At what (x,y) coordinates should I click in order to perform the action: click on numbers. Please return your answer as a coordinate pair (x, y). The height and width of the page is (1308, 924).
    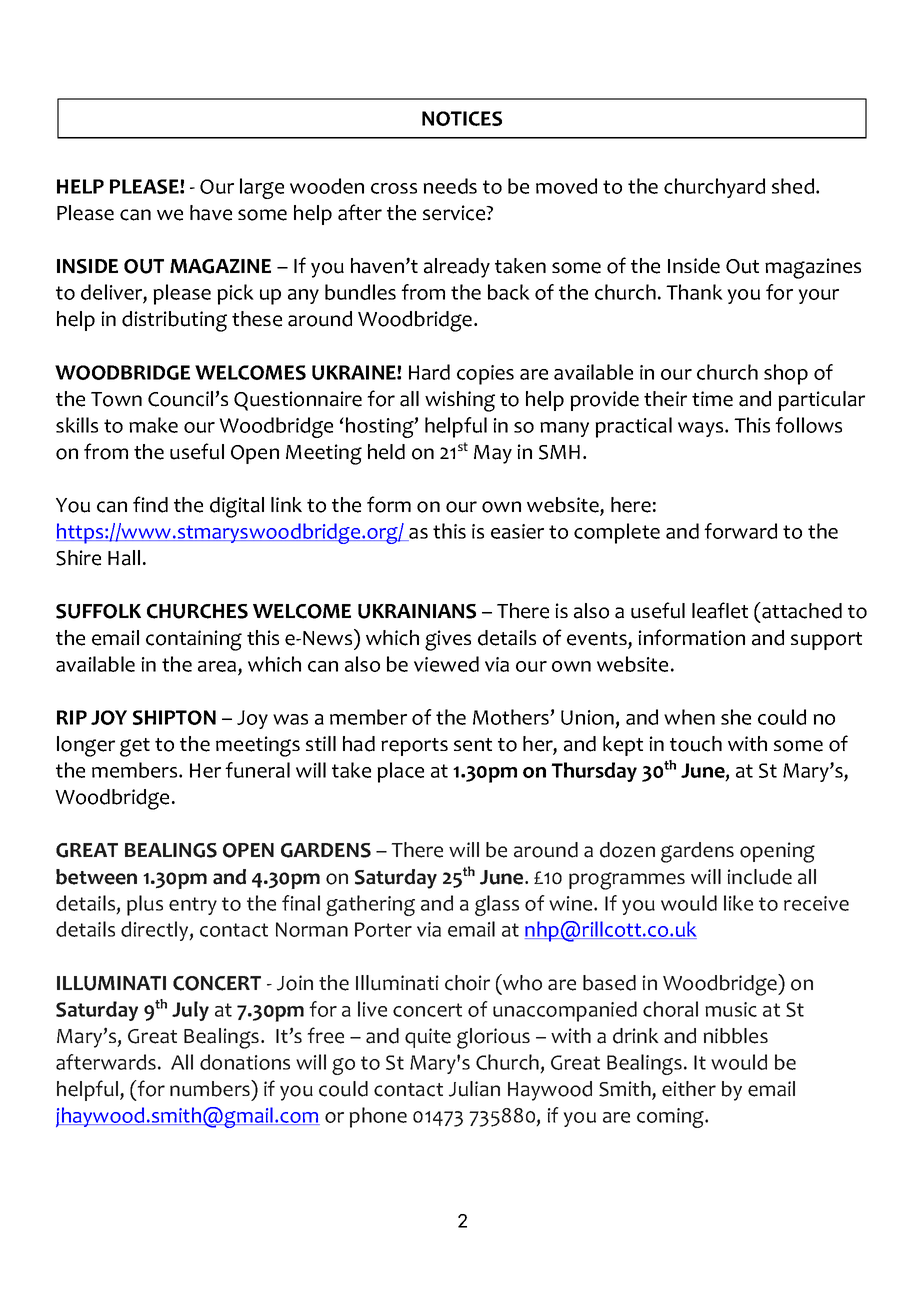
    Looking at the image, I should click on (211, 1088).
